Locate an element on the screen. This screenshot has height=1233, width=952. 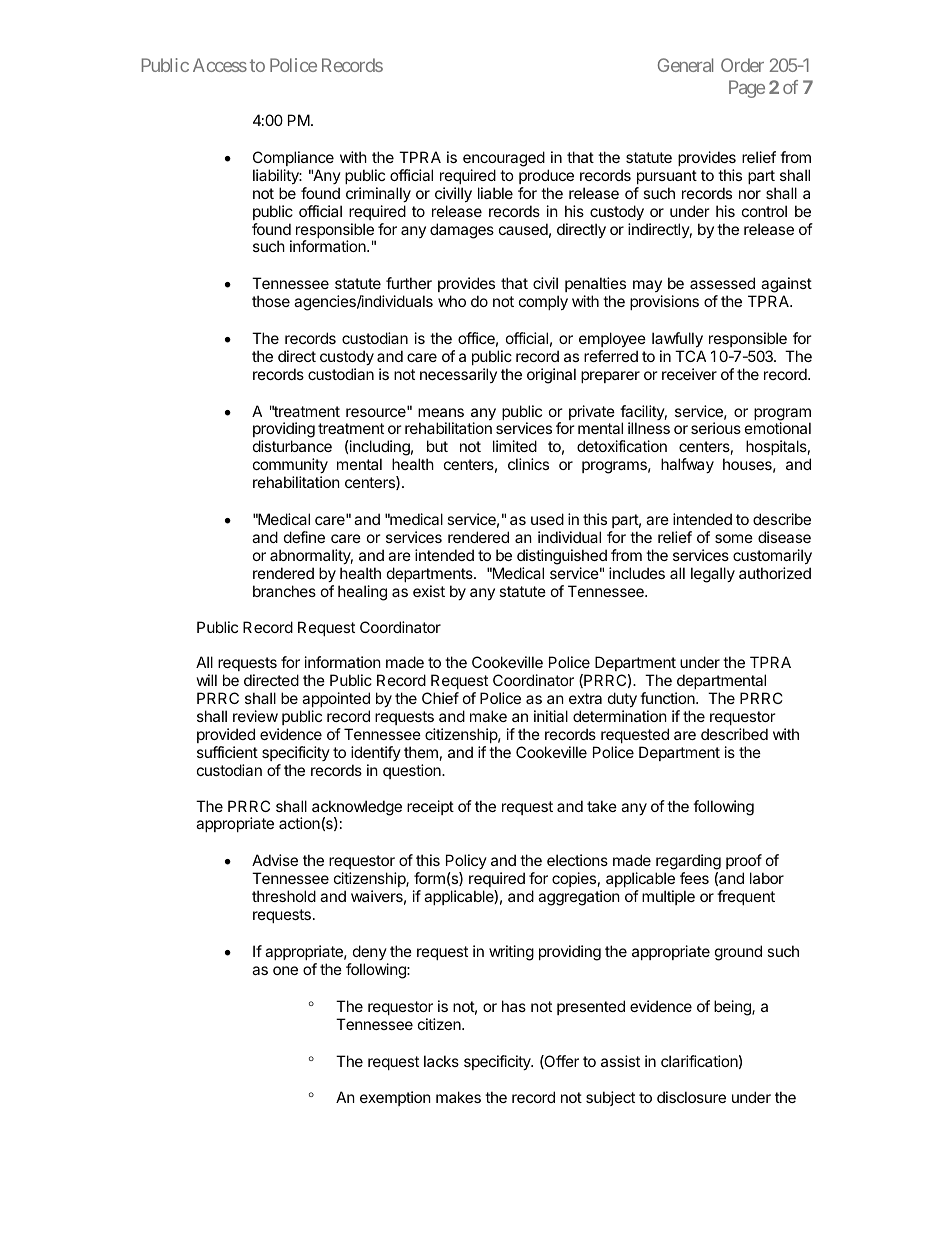
legally is located at coordinates (713, 575).
